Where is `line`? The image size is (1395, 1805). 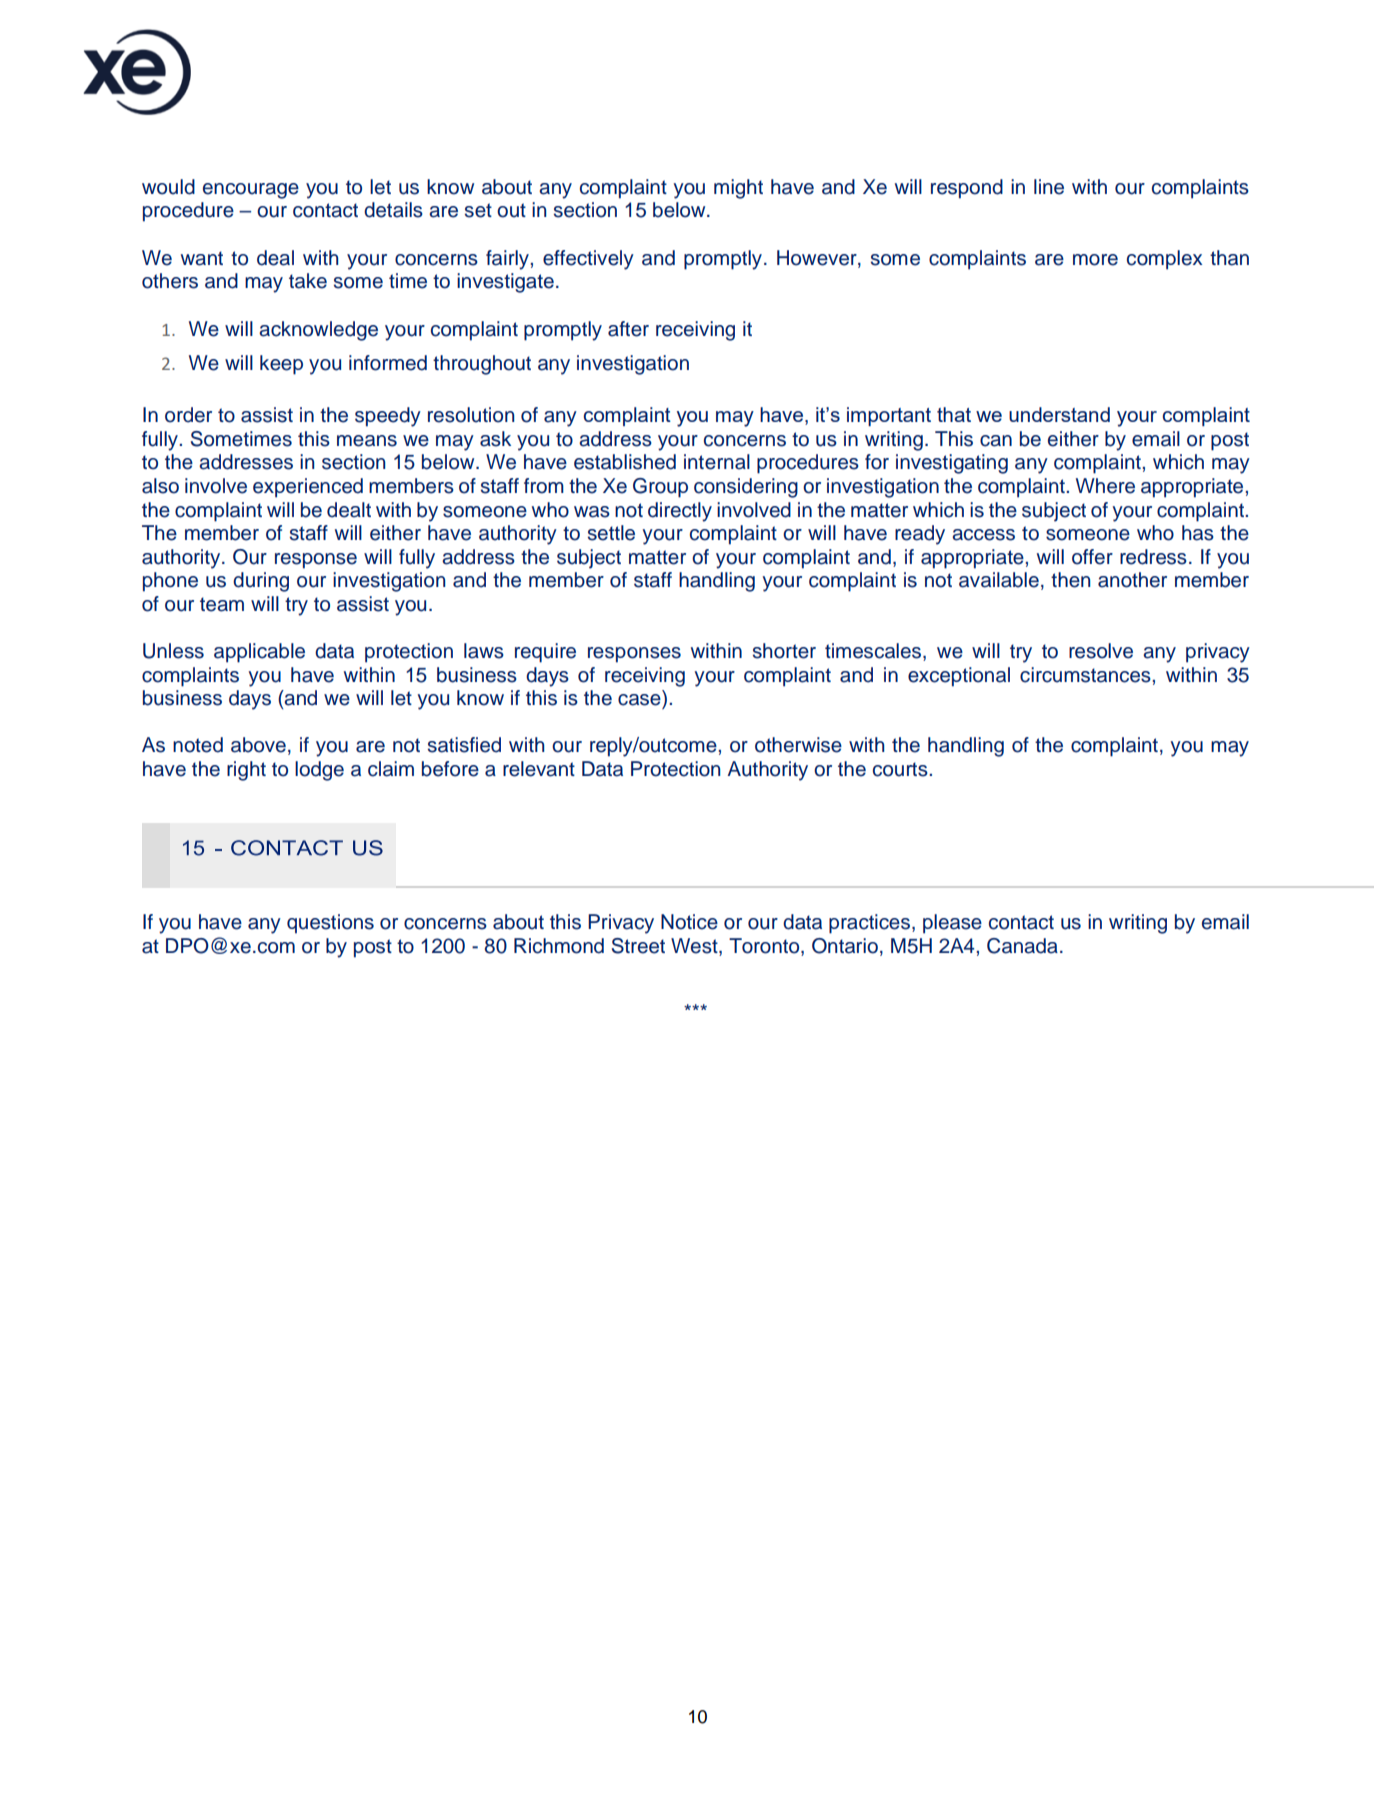
line is located at coordinates (1049, 187).
